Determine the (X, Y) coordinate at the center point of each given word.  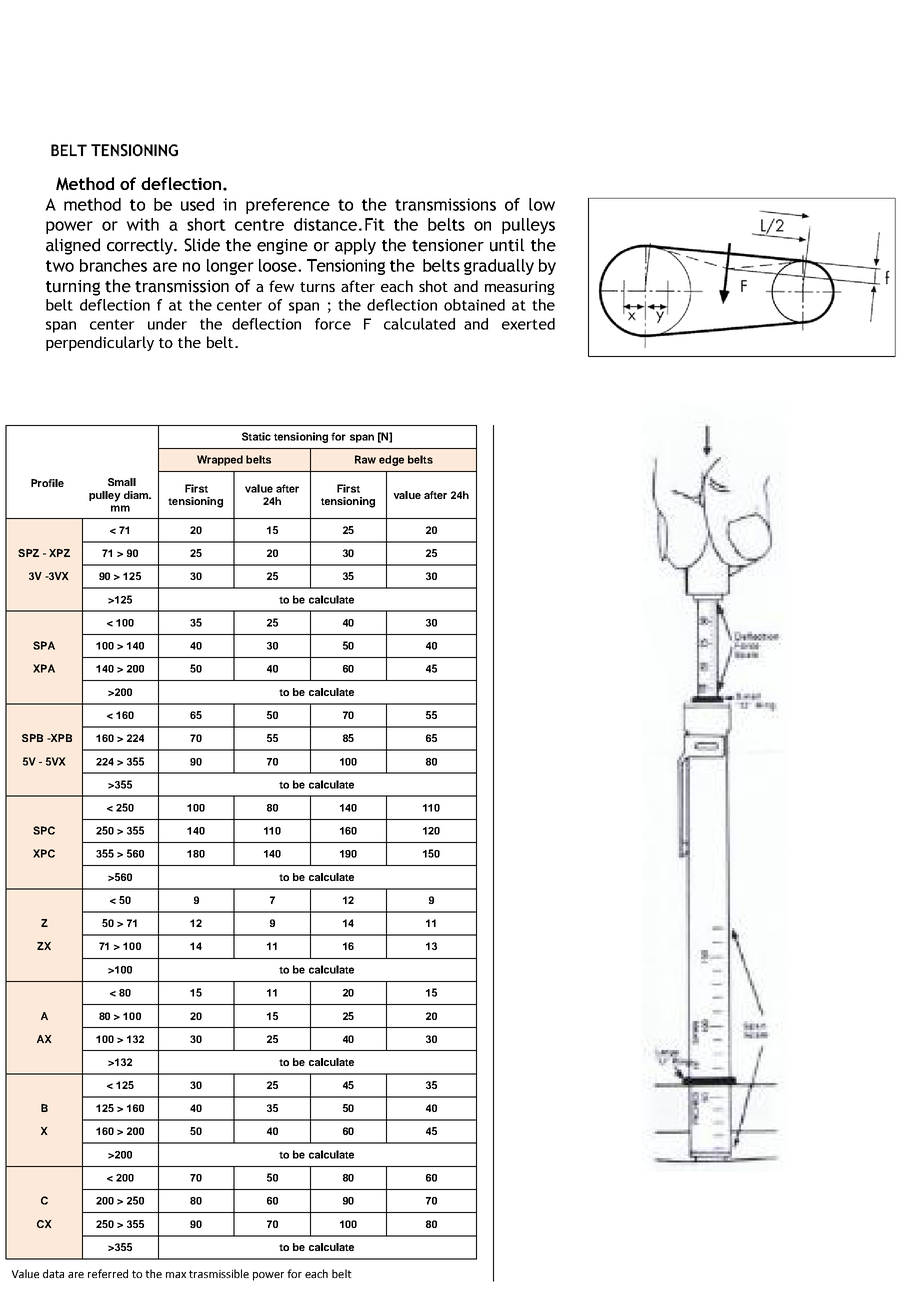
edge (391, 460)
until (507, 245)
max (176, 1275)
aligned (73, 246)
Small (122, 482)
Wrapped (220, 460)
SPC (44, 830)
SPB (32, 738)
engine (282, 247)
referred (108, 1273)
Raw (365, 459)
